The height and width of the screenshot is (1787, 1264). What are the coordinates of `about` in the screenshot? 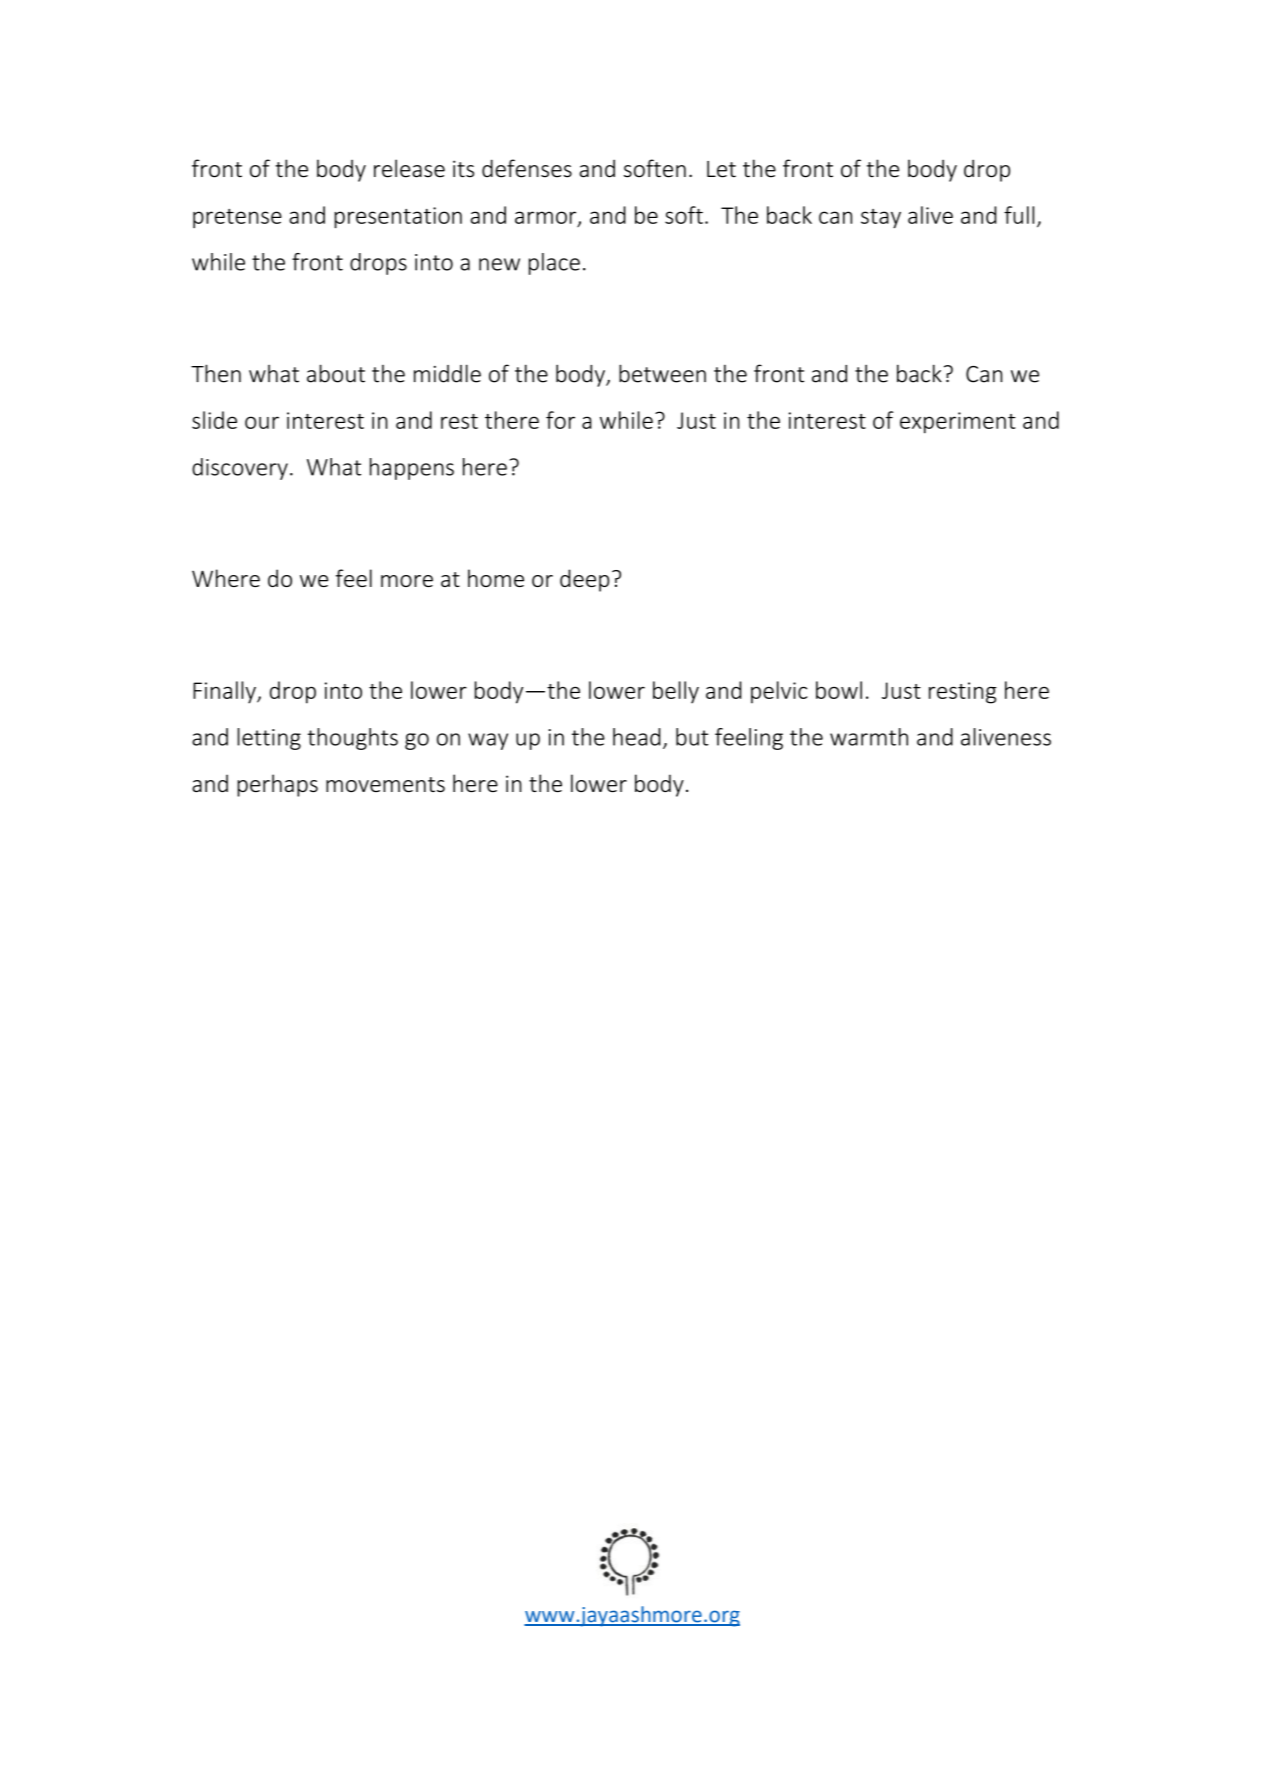 It's located at (336, 373).
